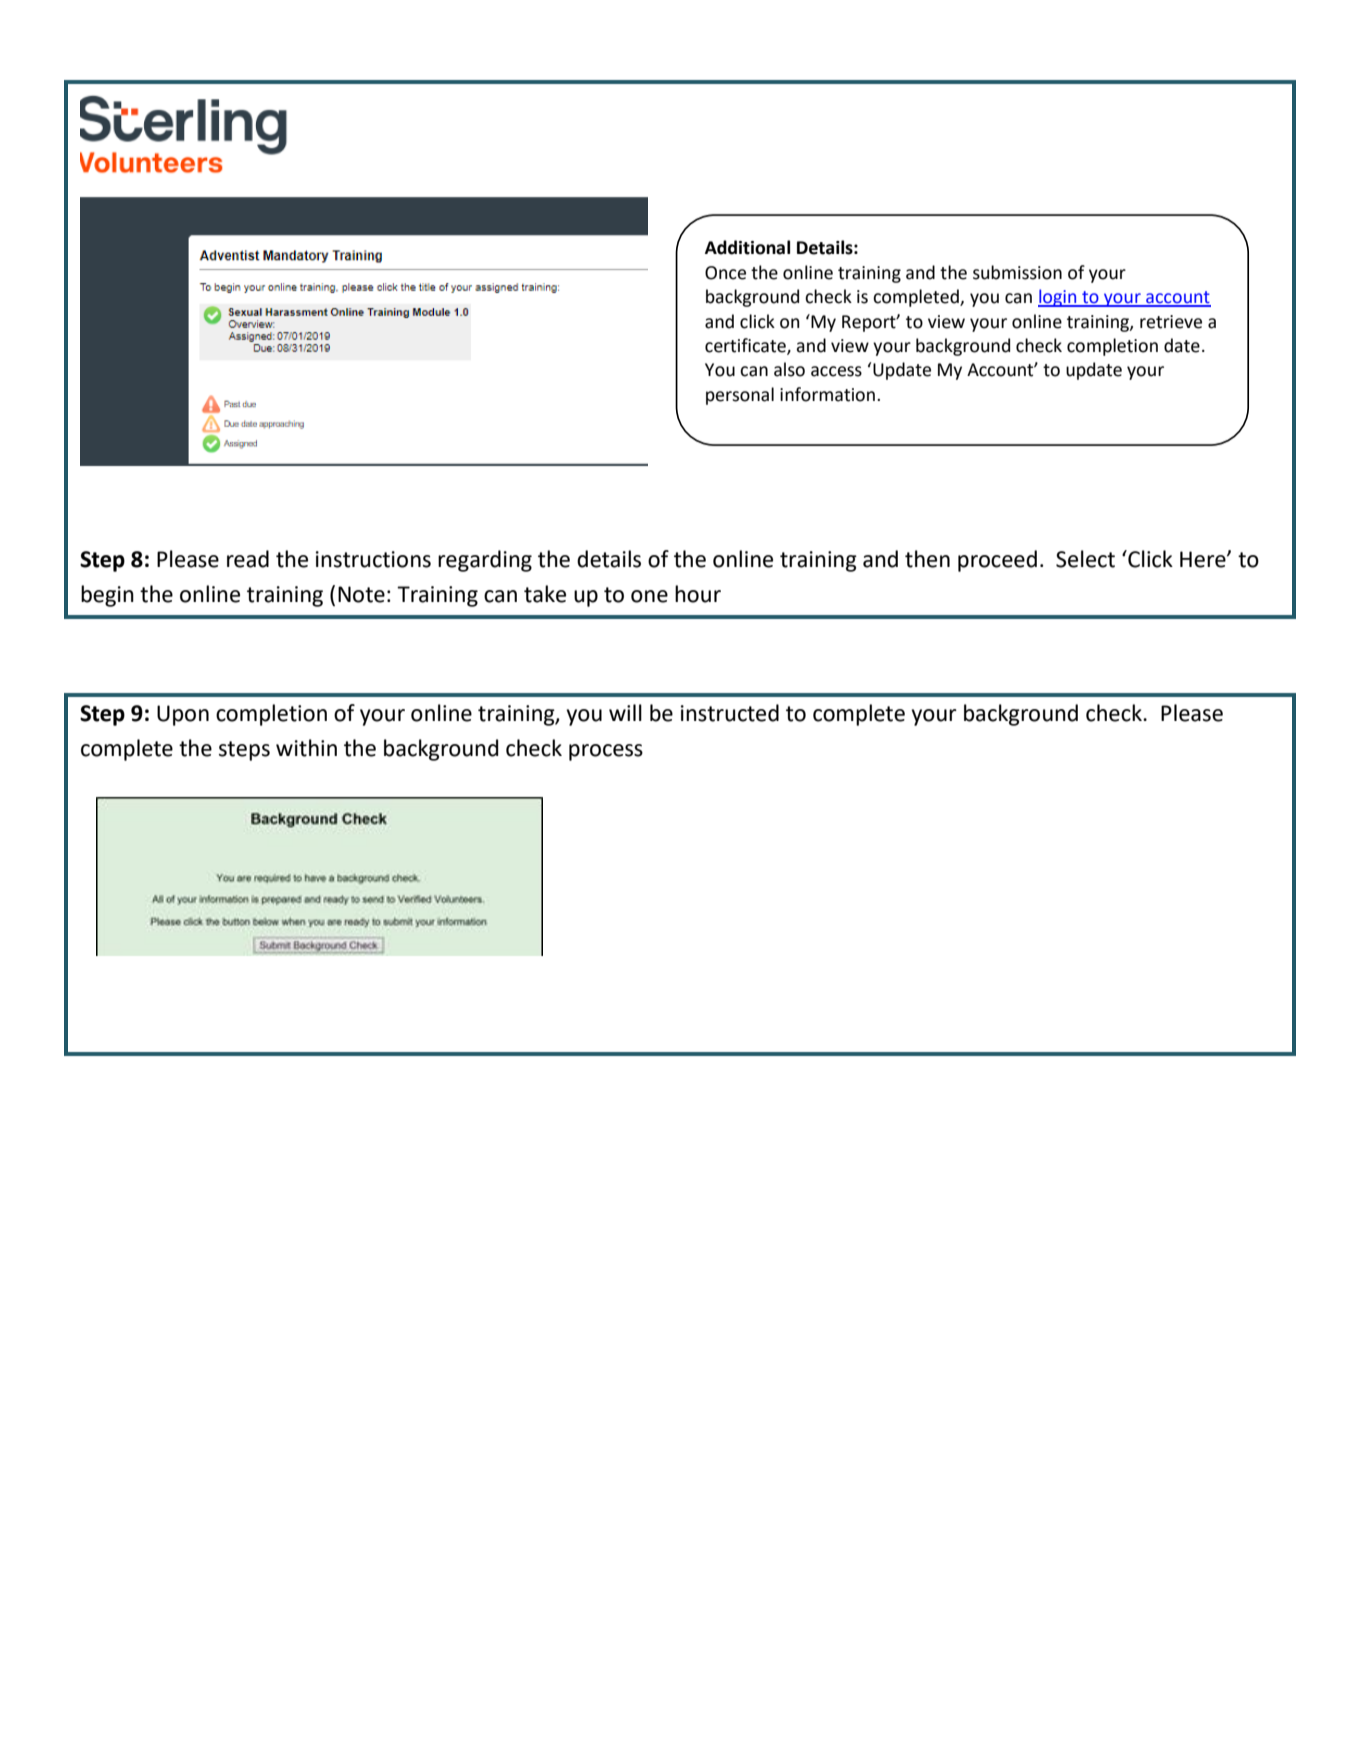  Describe the element at coordinates (248, 559) in the screenshot. I see `read` at that location.
